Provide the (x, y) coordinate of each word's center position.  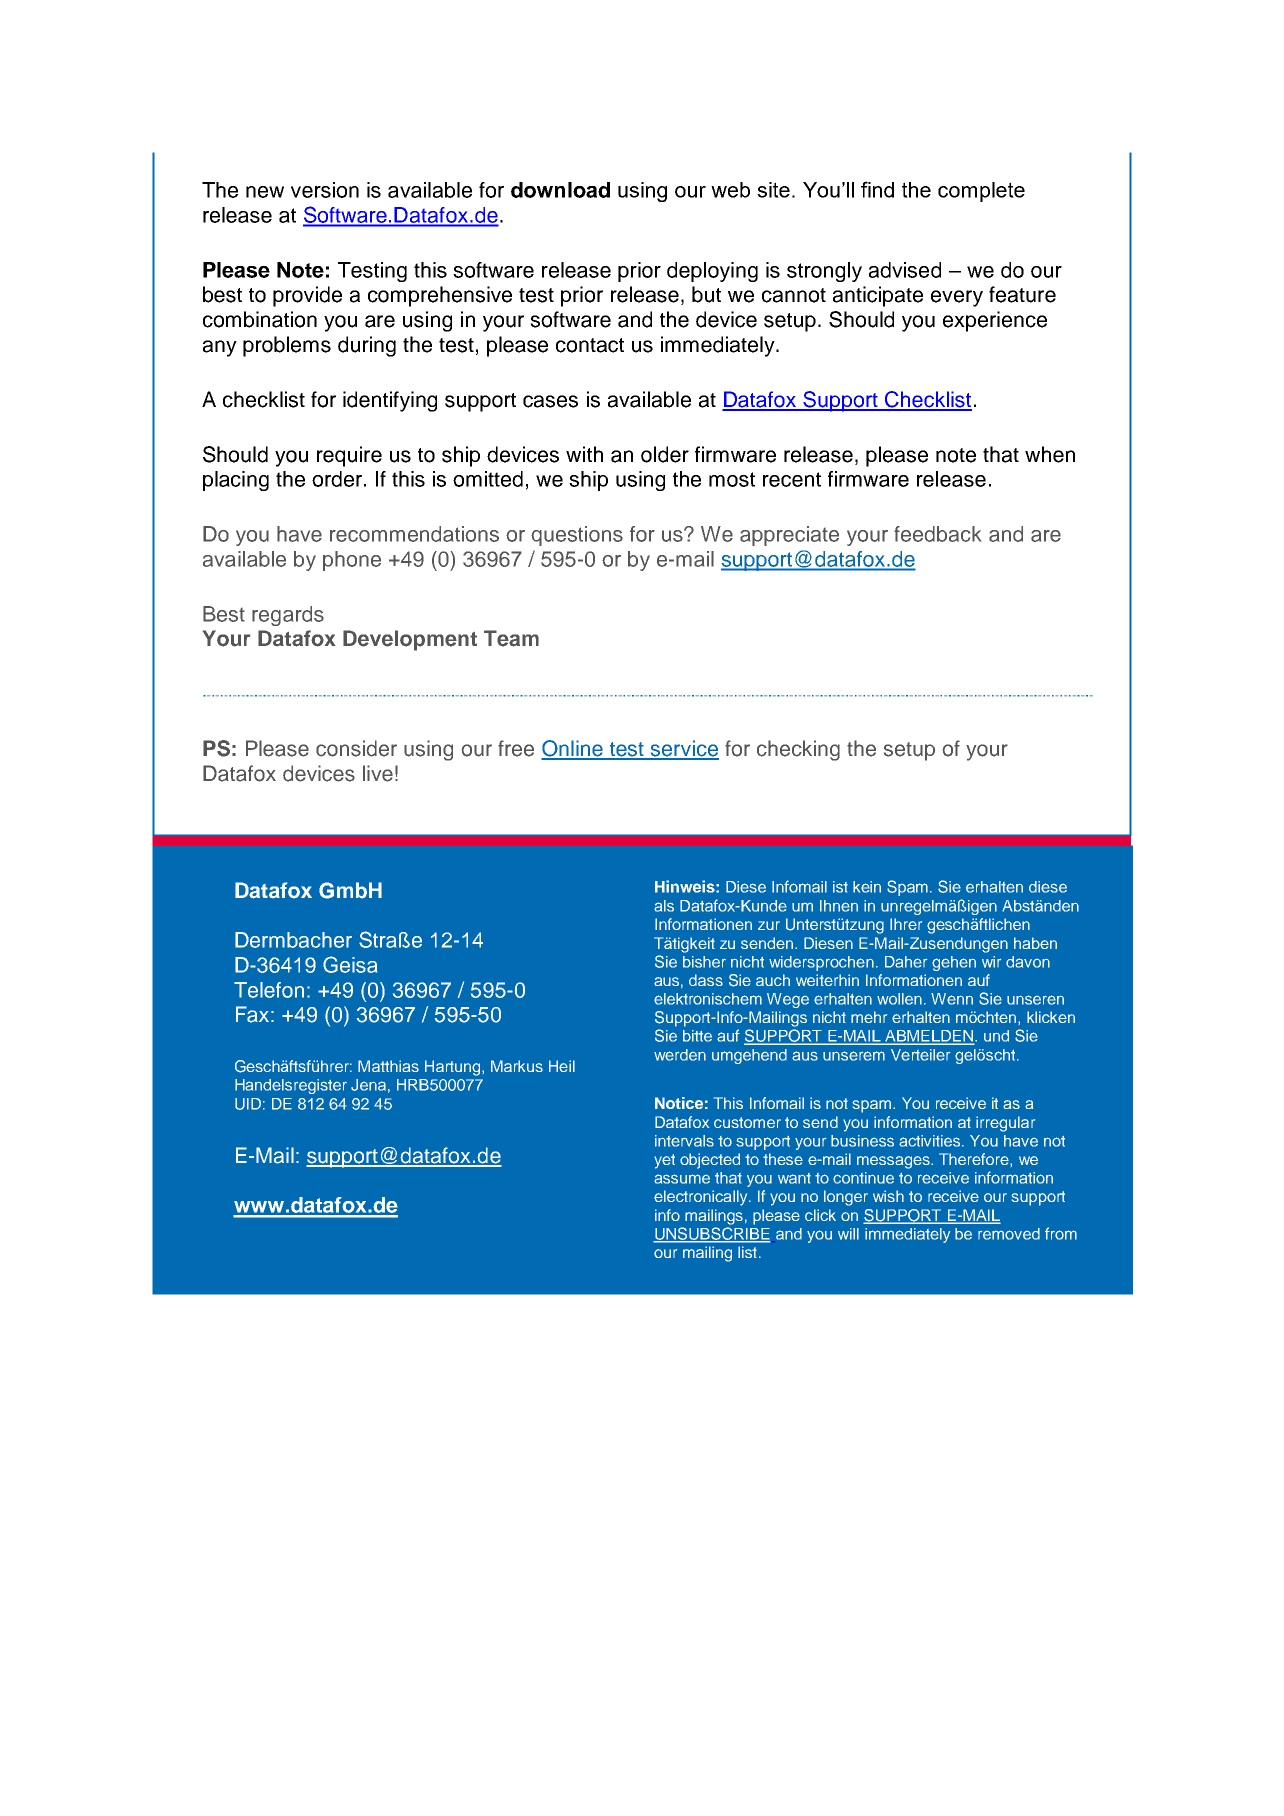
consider (356, 748)
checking (798, 750)
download (560, 190)
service (684, 749)
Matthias (388, 1066)
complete (981, 192)
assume (682, 1179)
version (325, 190)
